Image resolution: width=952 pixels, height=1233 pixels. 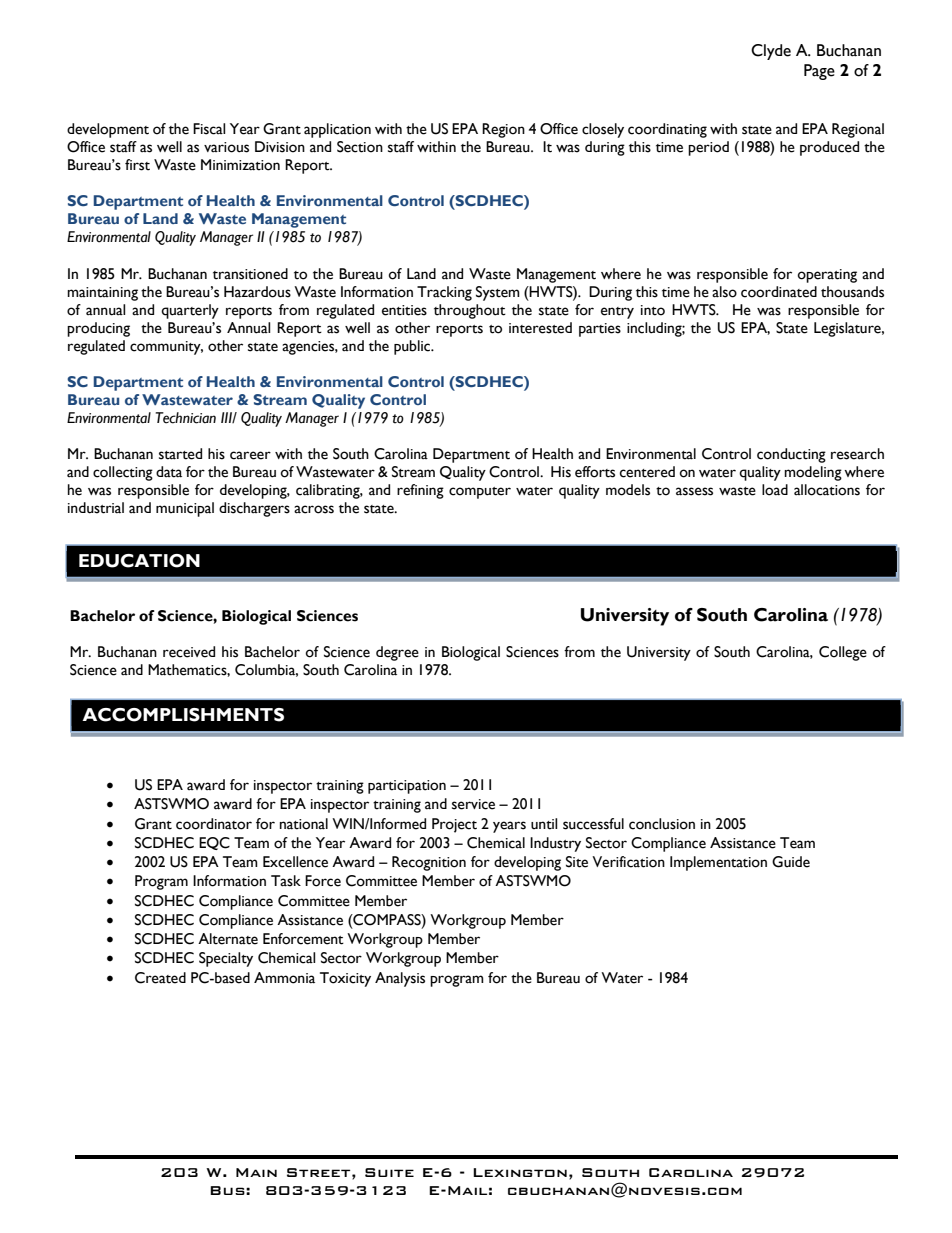 I want to click on started, so click(x=180, y=454).
